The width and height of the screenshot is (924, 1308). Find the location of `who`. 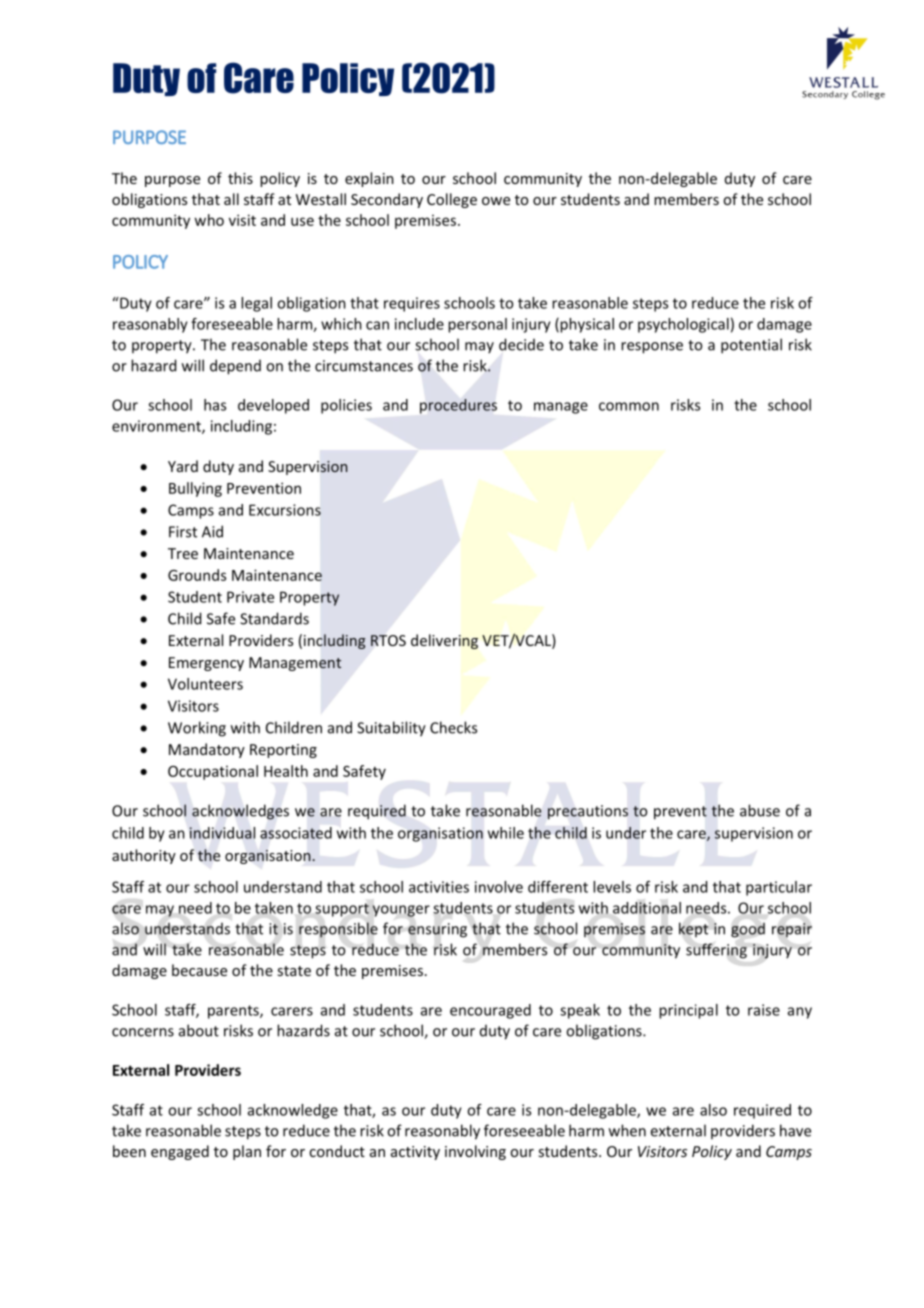

who is located at coordinates (209, 220).
